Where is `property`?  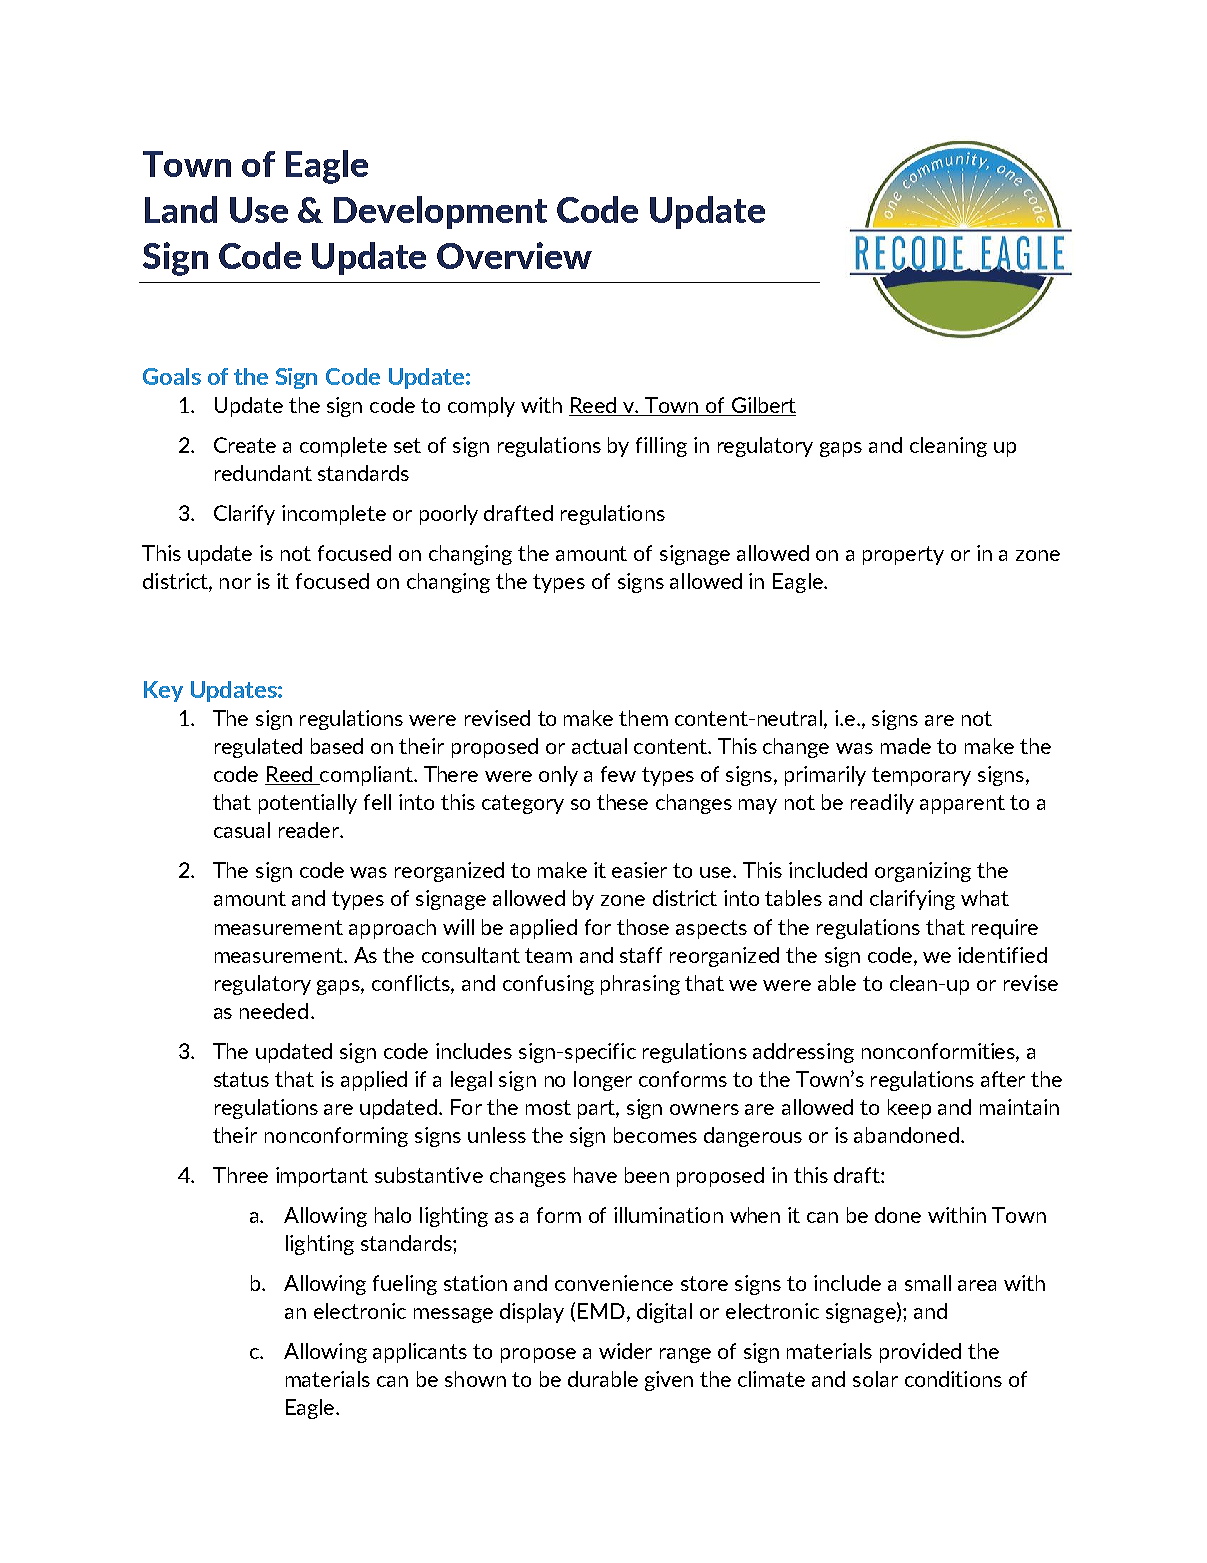
property is located at coordinates (903, 555).
